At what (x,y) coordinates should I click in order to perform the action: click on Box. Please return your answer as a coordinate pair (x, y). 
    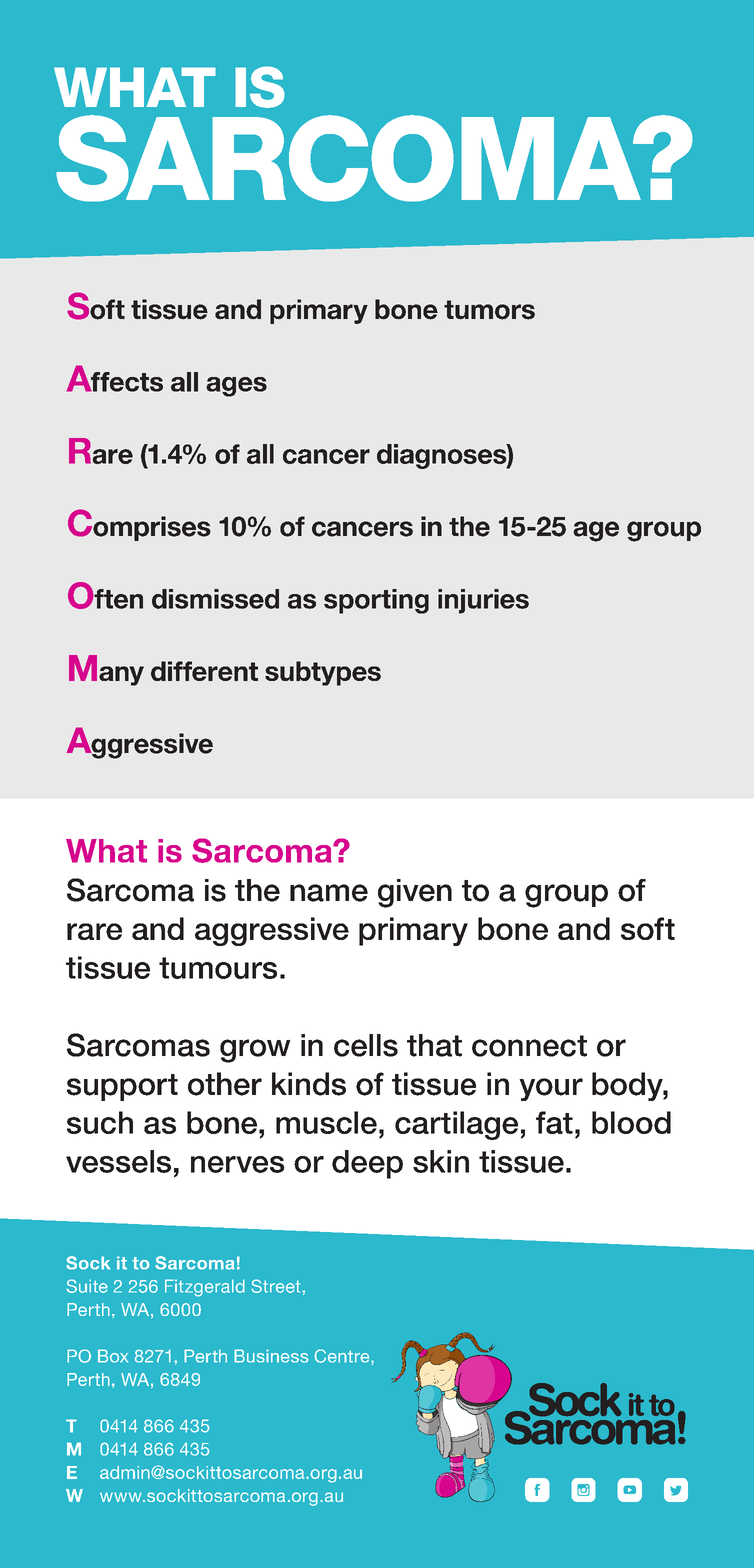
    Looking at the image, I should click on (113, 1356).
